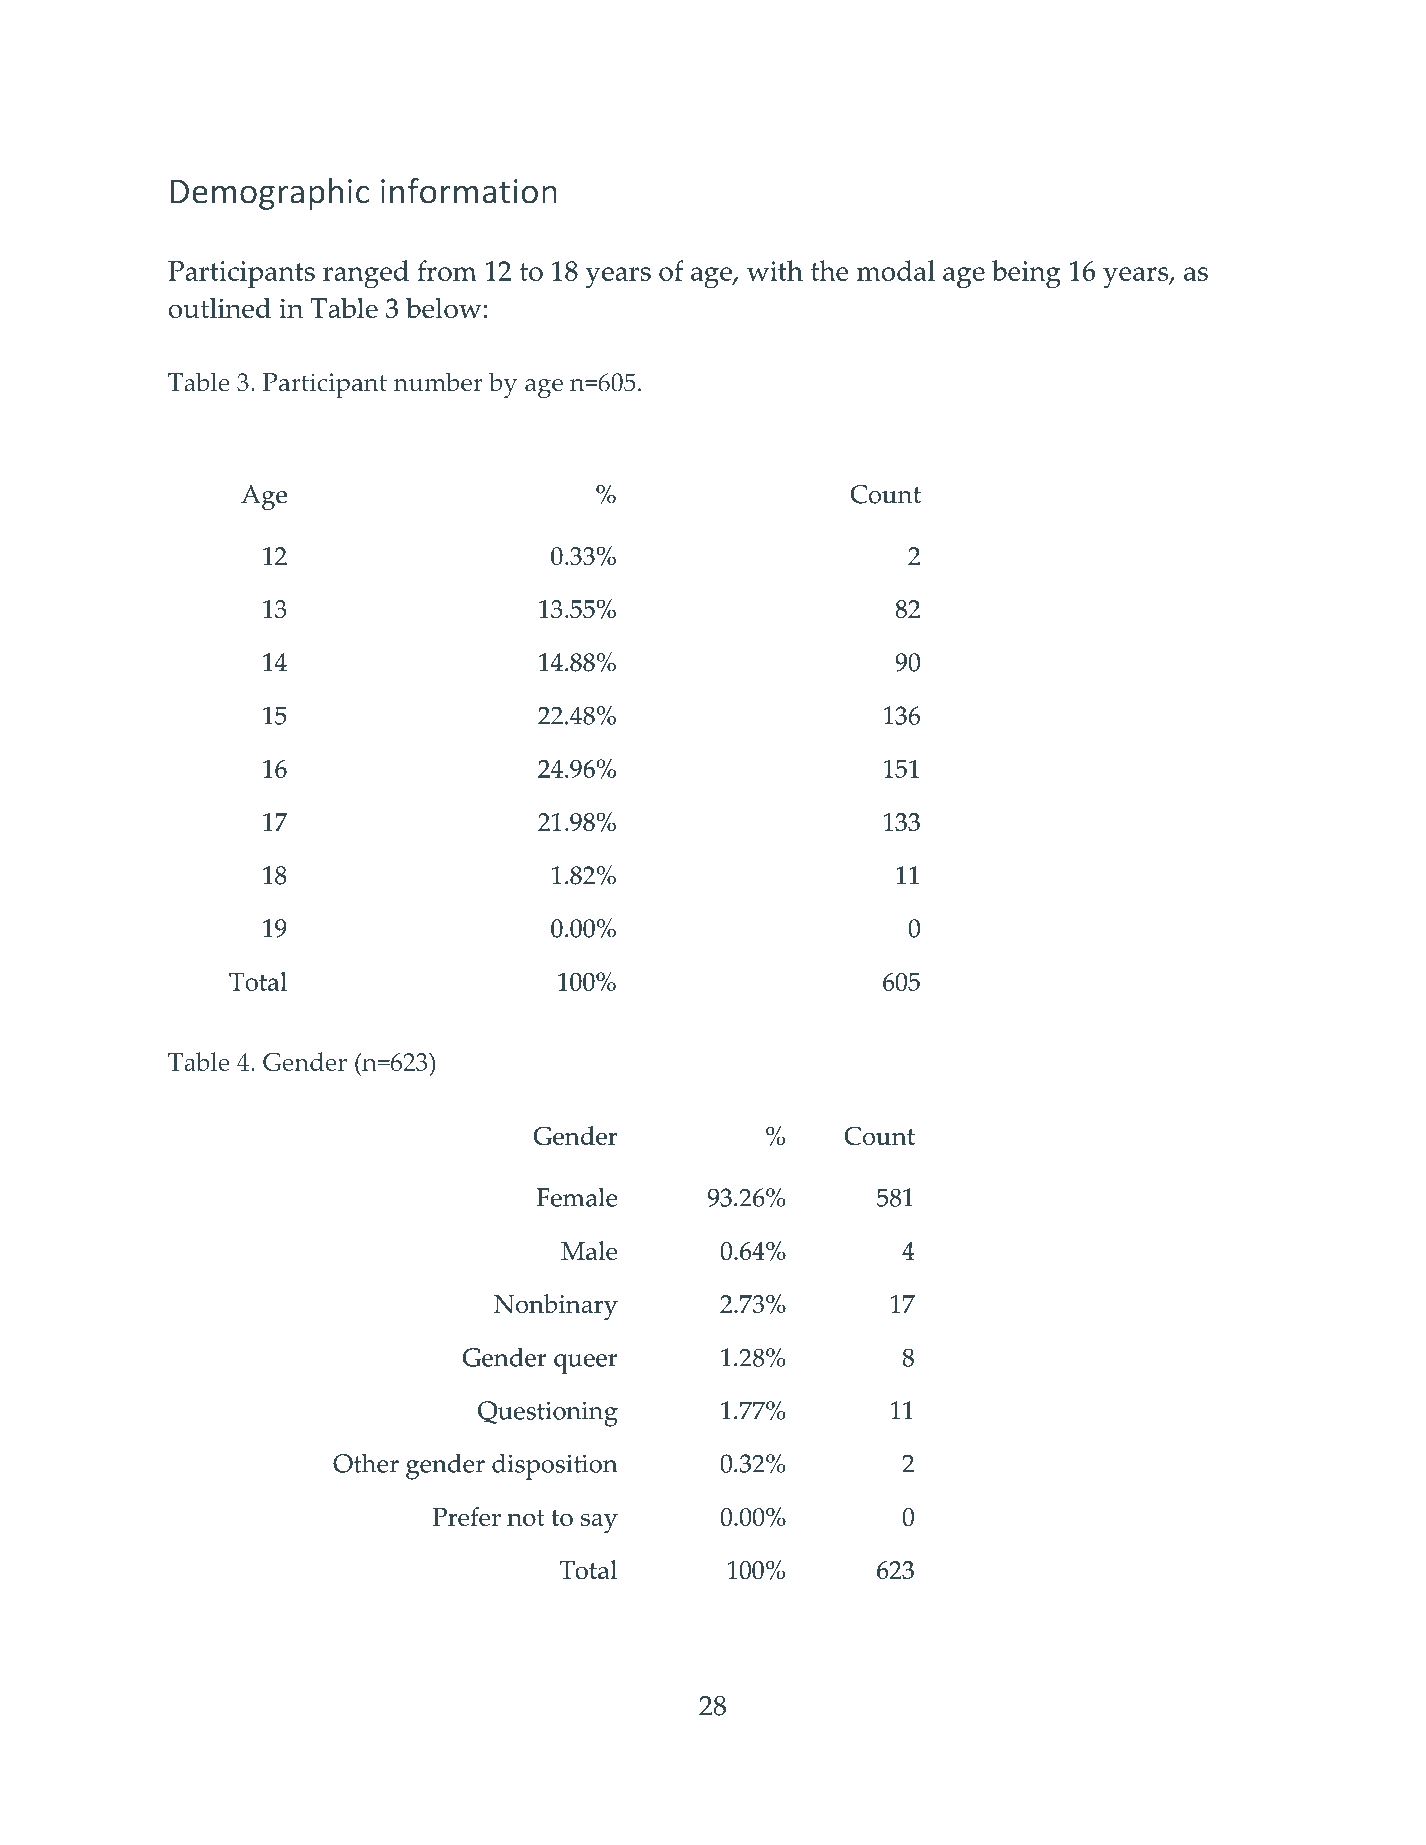  I want to click on say, so click(599, 1523).
